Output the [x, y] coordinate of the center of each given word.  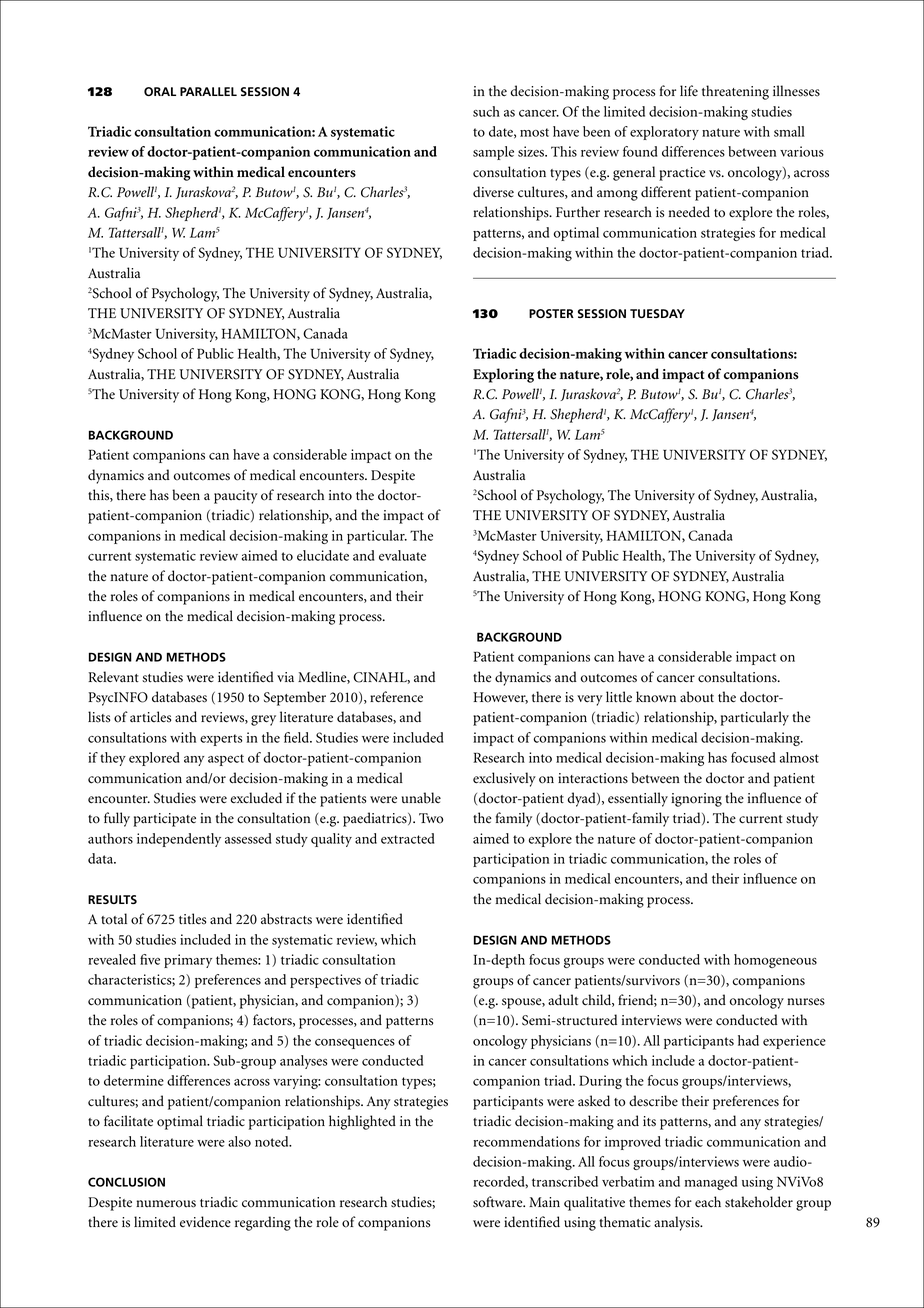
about [697, 697]
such [486, 111]
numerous [166, 1204]
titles [192, 919]
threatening [735, 92]
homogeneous [775, 961]
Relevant [113, 677]
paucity [236, 497]
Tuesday [657, 313]
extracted [407, 838]
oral [160, 91]
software [499, 1202]
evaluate [402, 555]
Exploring [503, 375]
